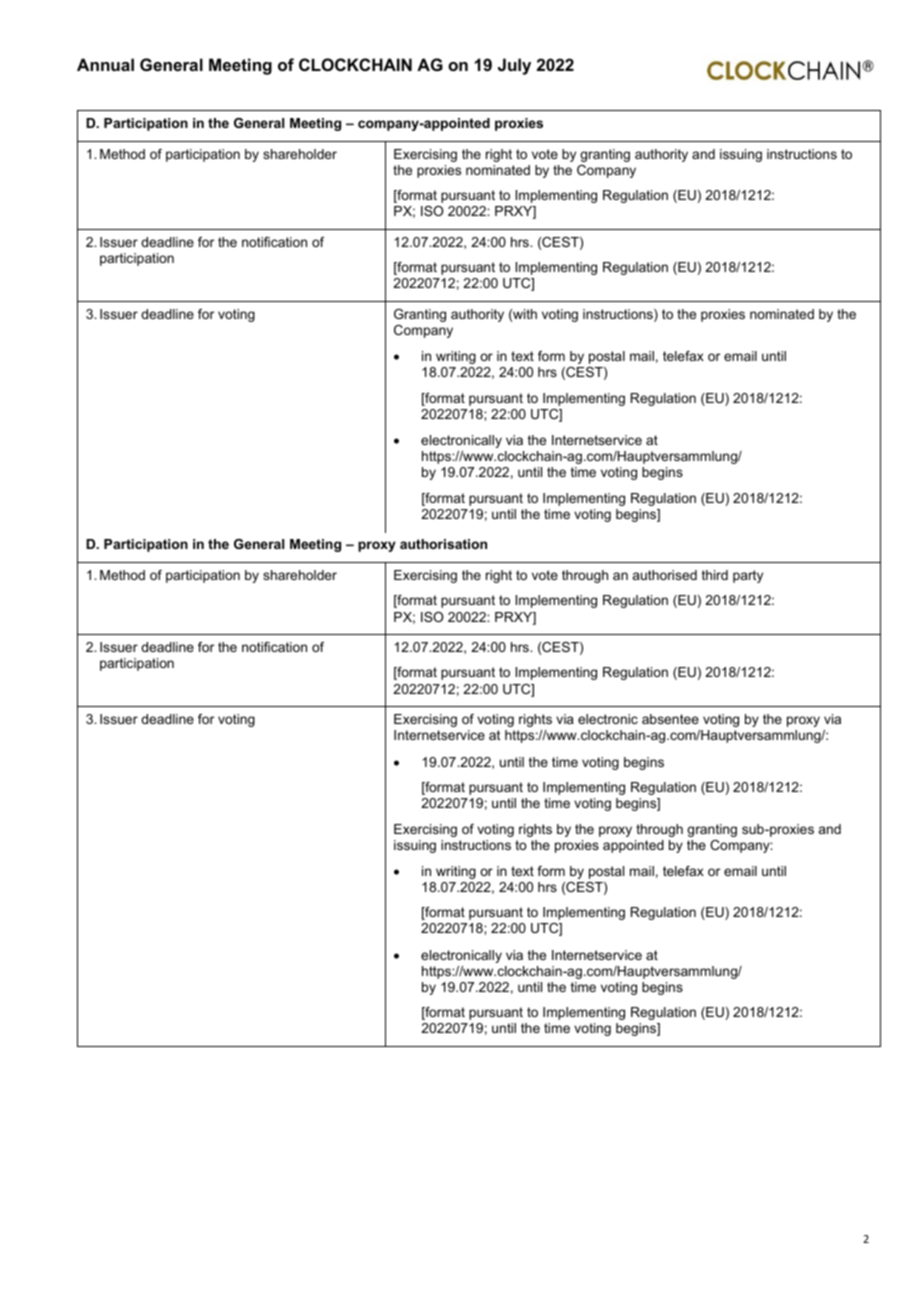 Image resolution: width=924 pixels, height=1308 pixels. What do you see at coordinates (443, 544) in the document?
I see `authorisation` at bounding box center [443, 544].
